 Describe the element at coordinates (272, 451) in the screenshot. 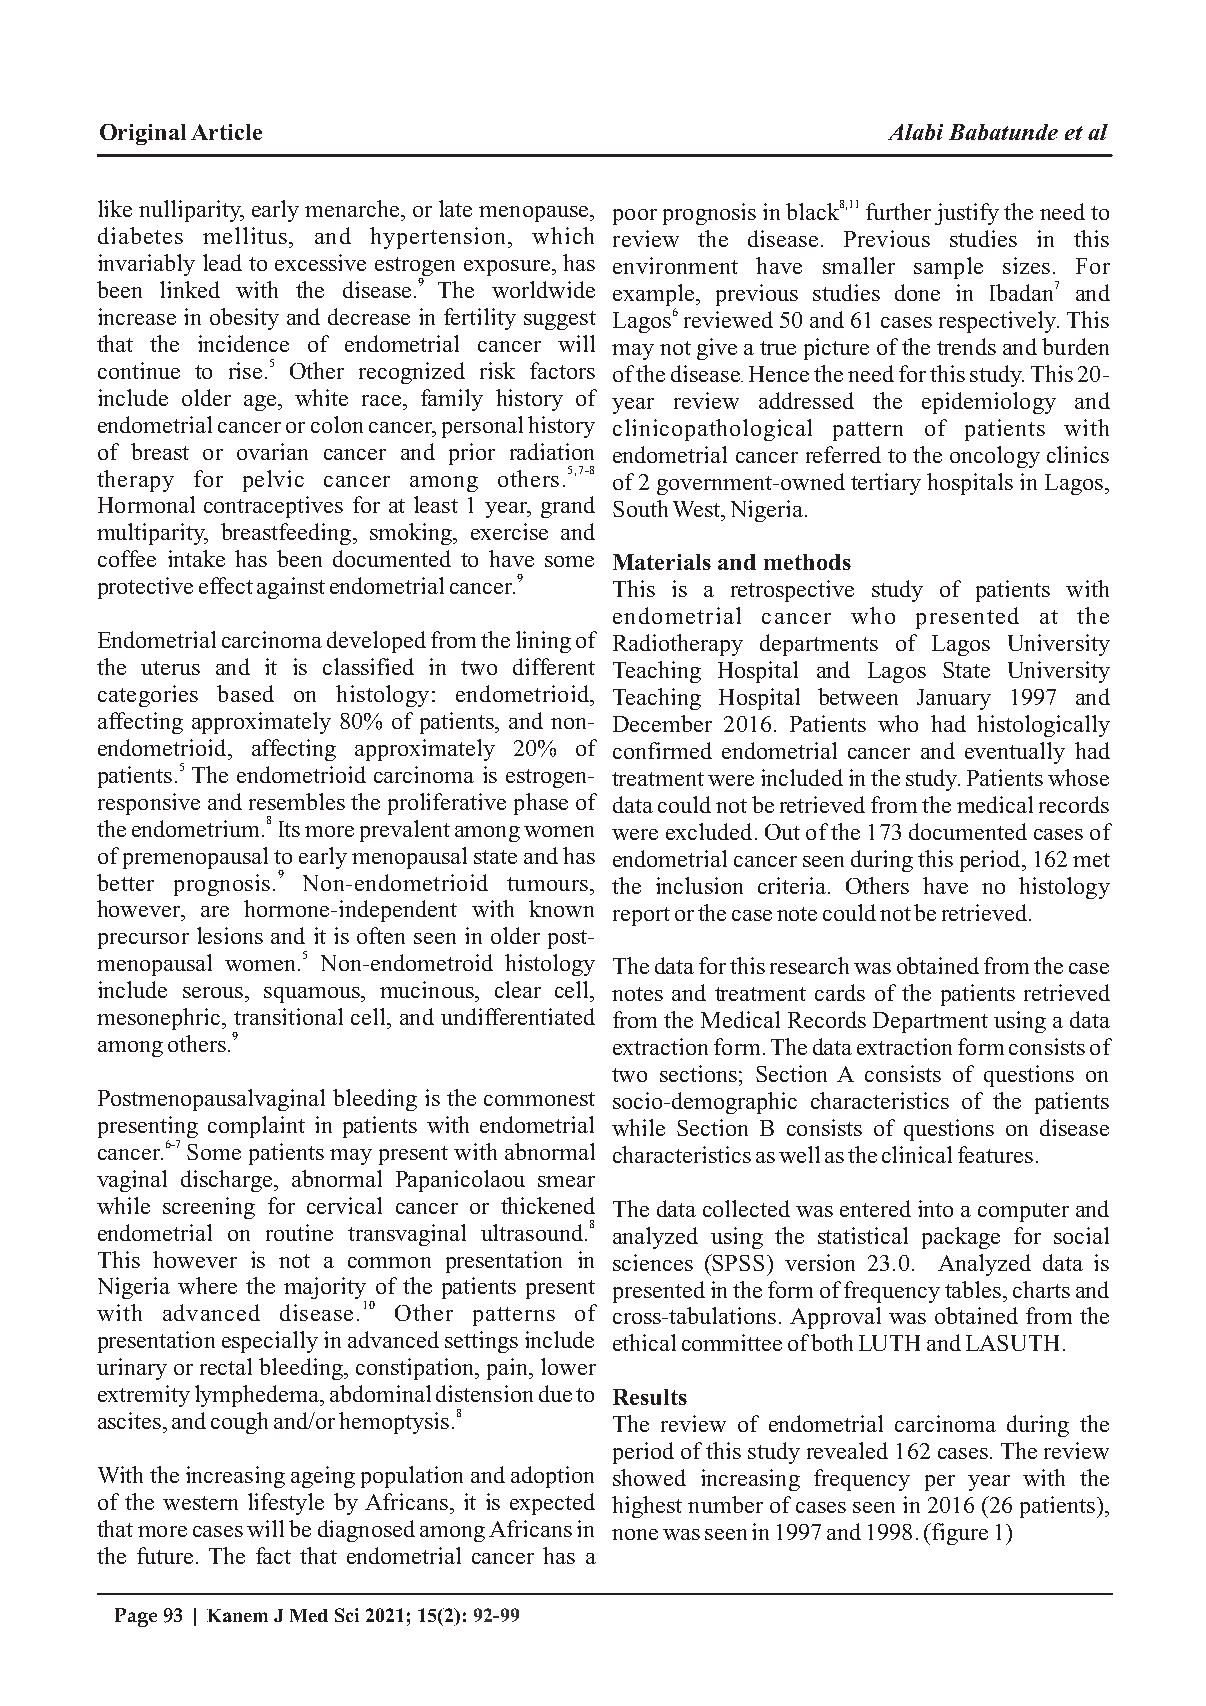

I see `ovarian` at that location.
